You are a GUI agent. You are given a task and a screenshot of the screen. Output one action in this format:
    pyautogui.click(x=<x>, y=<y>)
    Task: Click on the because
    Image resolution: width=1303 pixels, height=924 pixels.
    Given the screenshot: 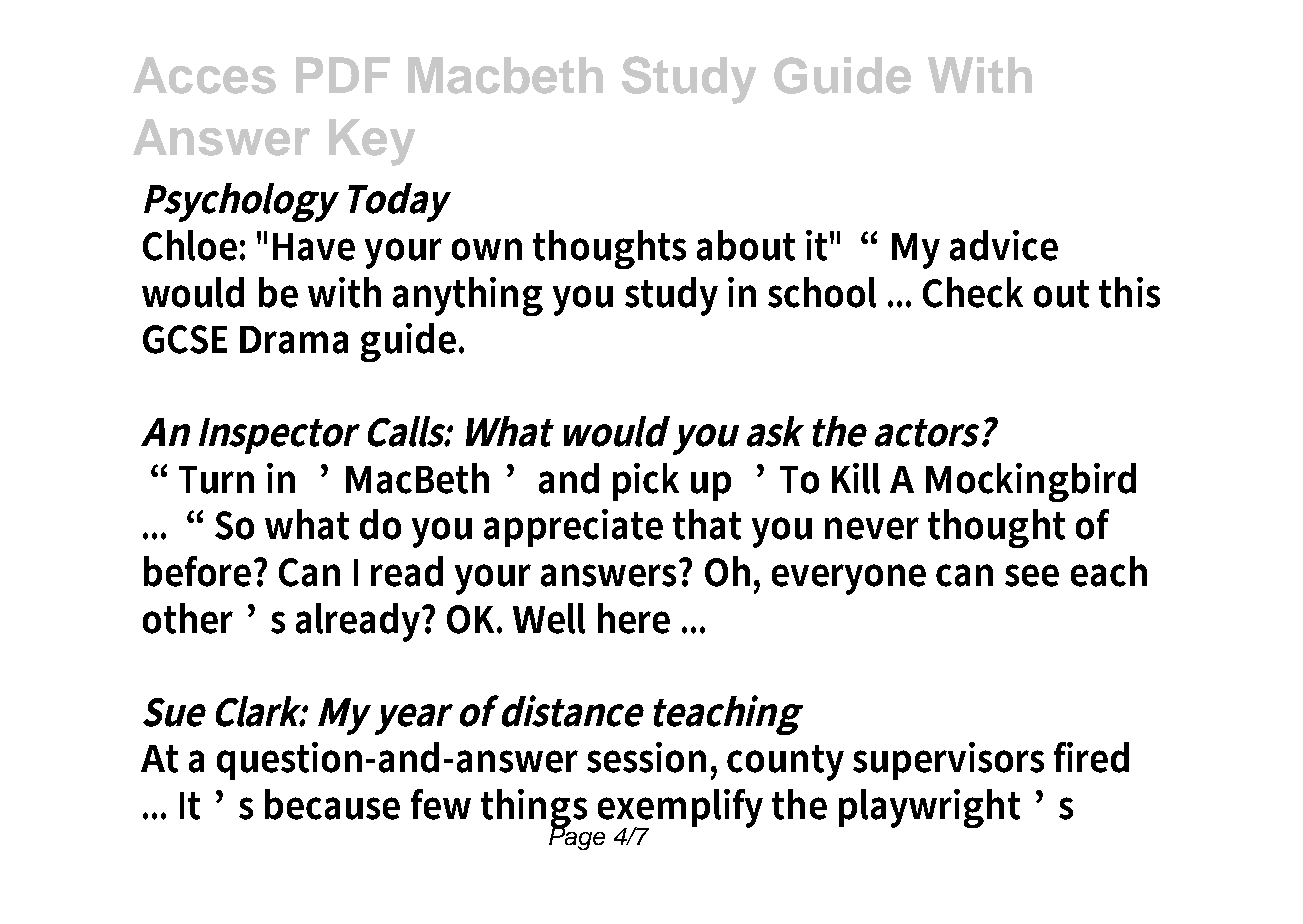 What is the action you would take?
    pyautogui.click(x=332, y=804)
